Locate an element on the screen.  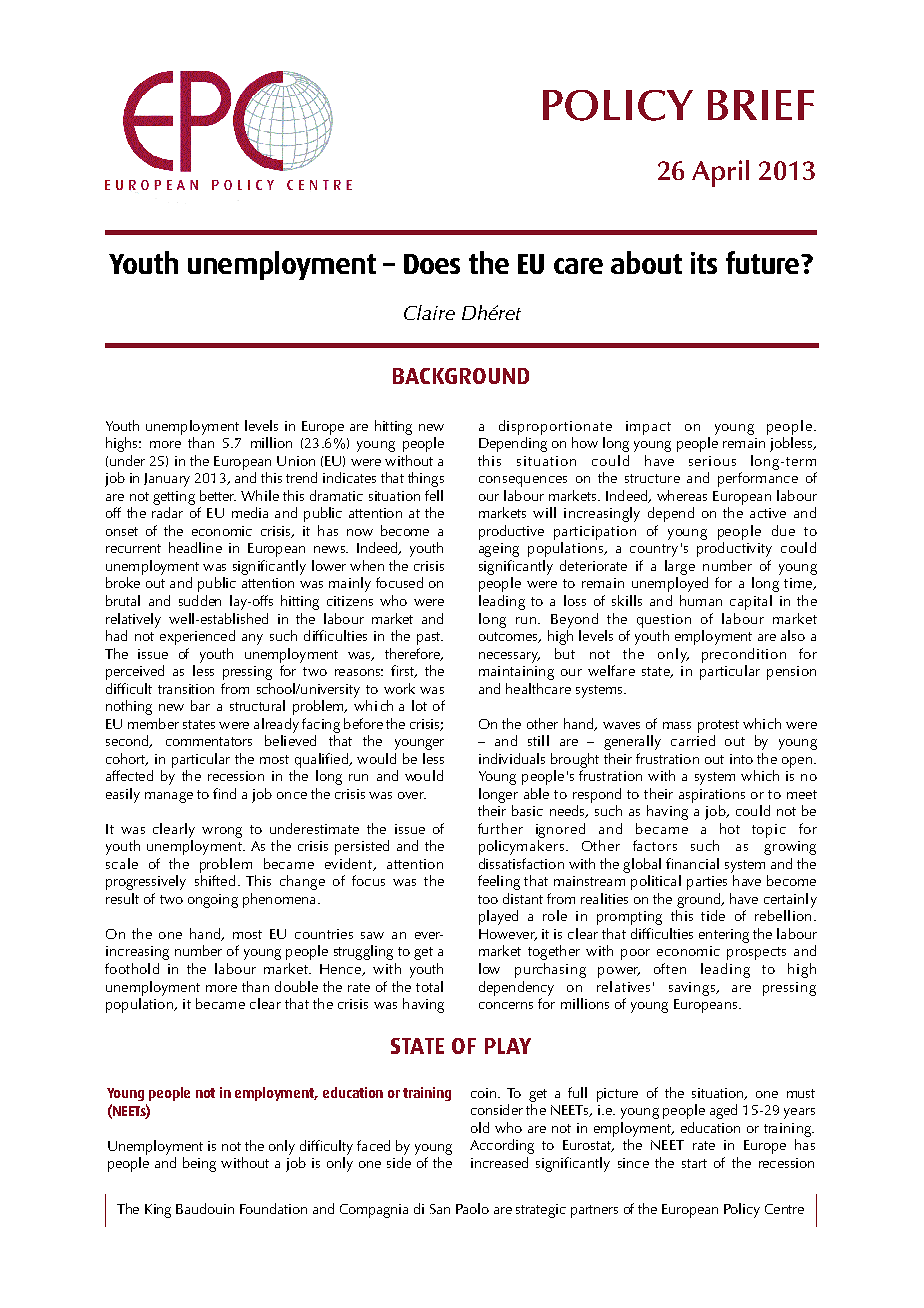
Claire is located at coordinates (429, 312).
